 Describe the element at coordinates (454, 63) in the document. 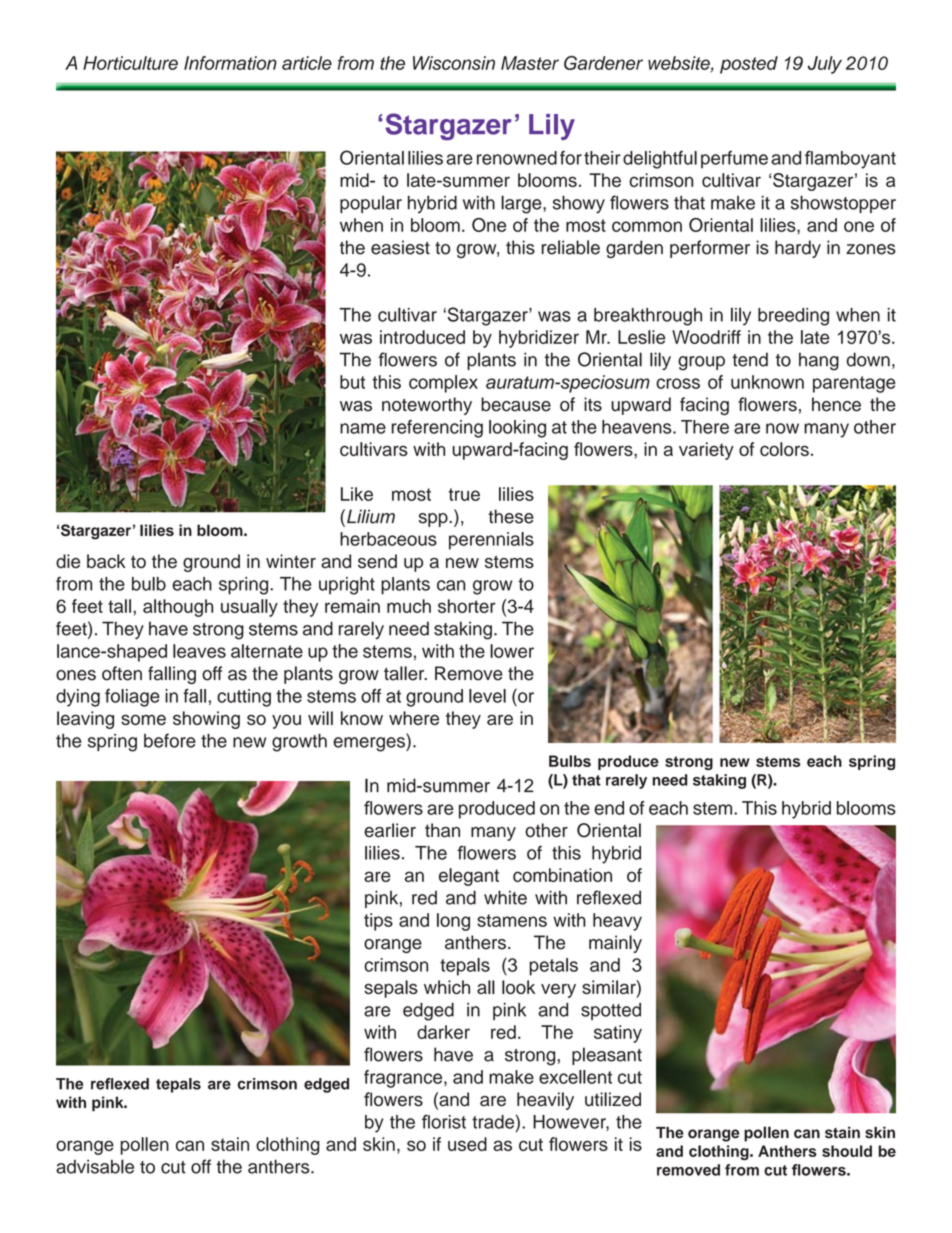

I see `Wisconsin` at that location.
